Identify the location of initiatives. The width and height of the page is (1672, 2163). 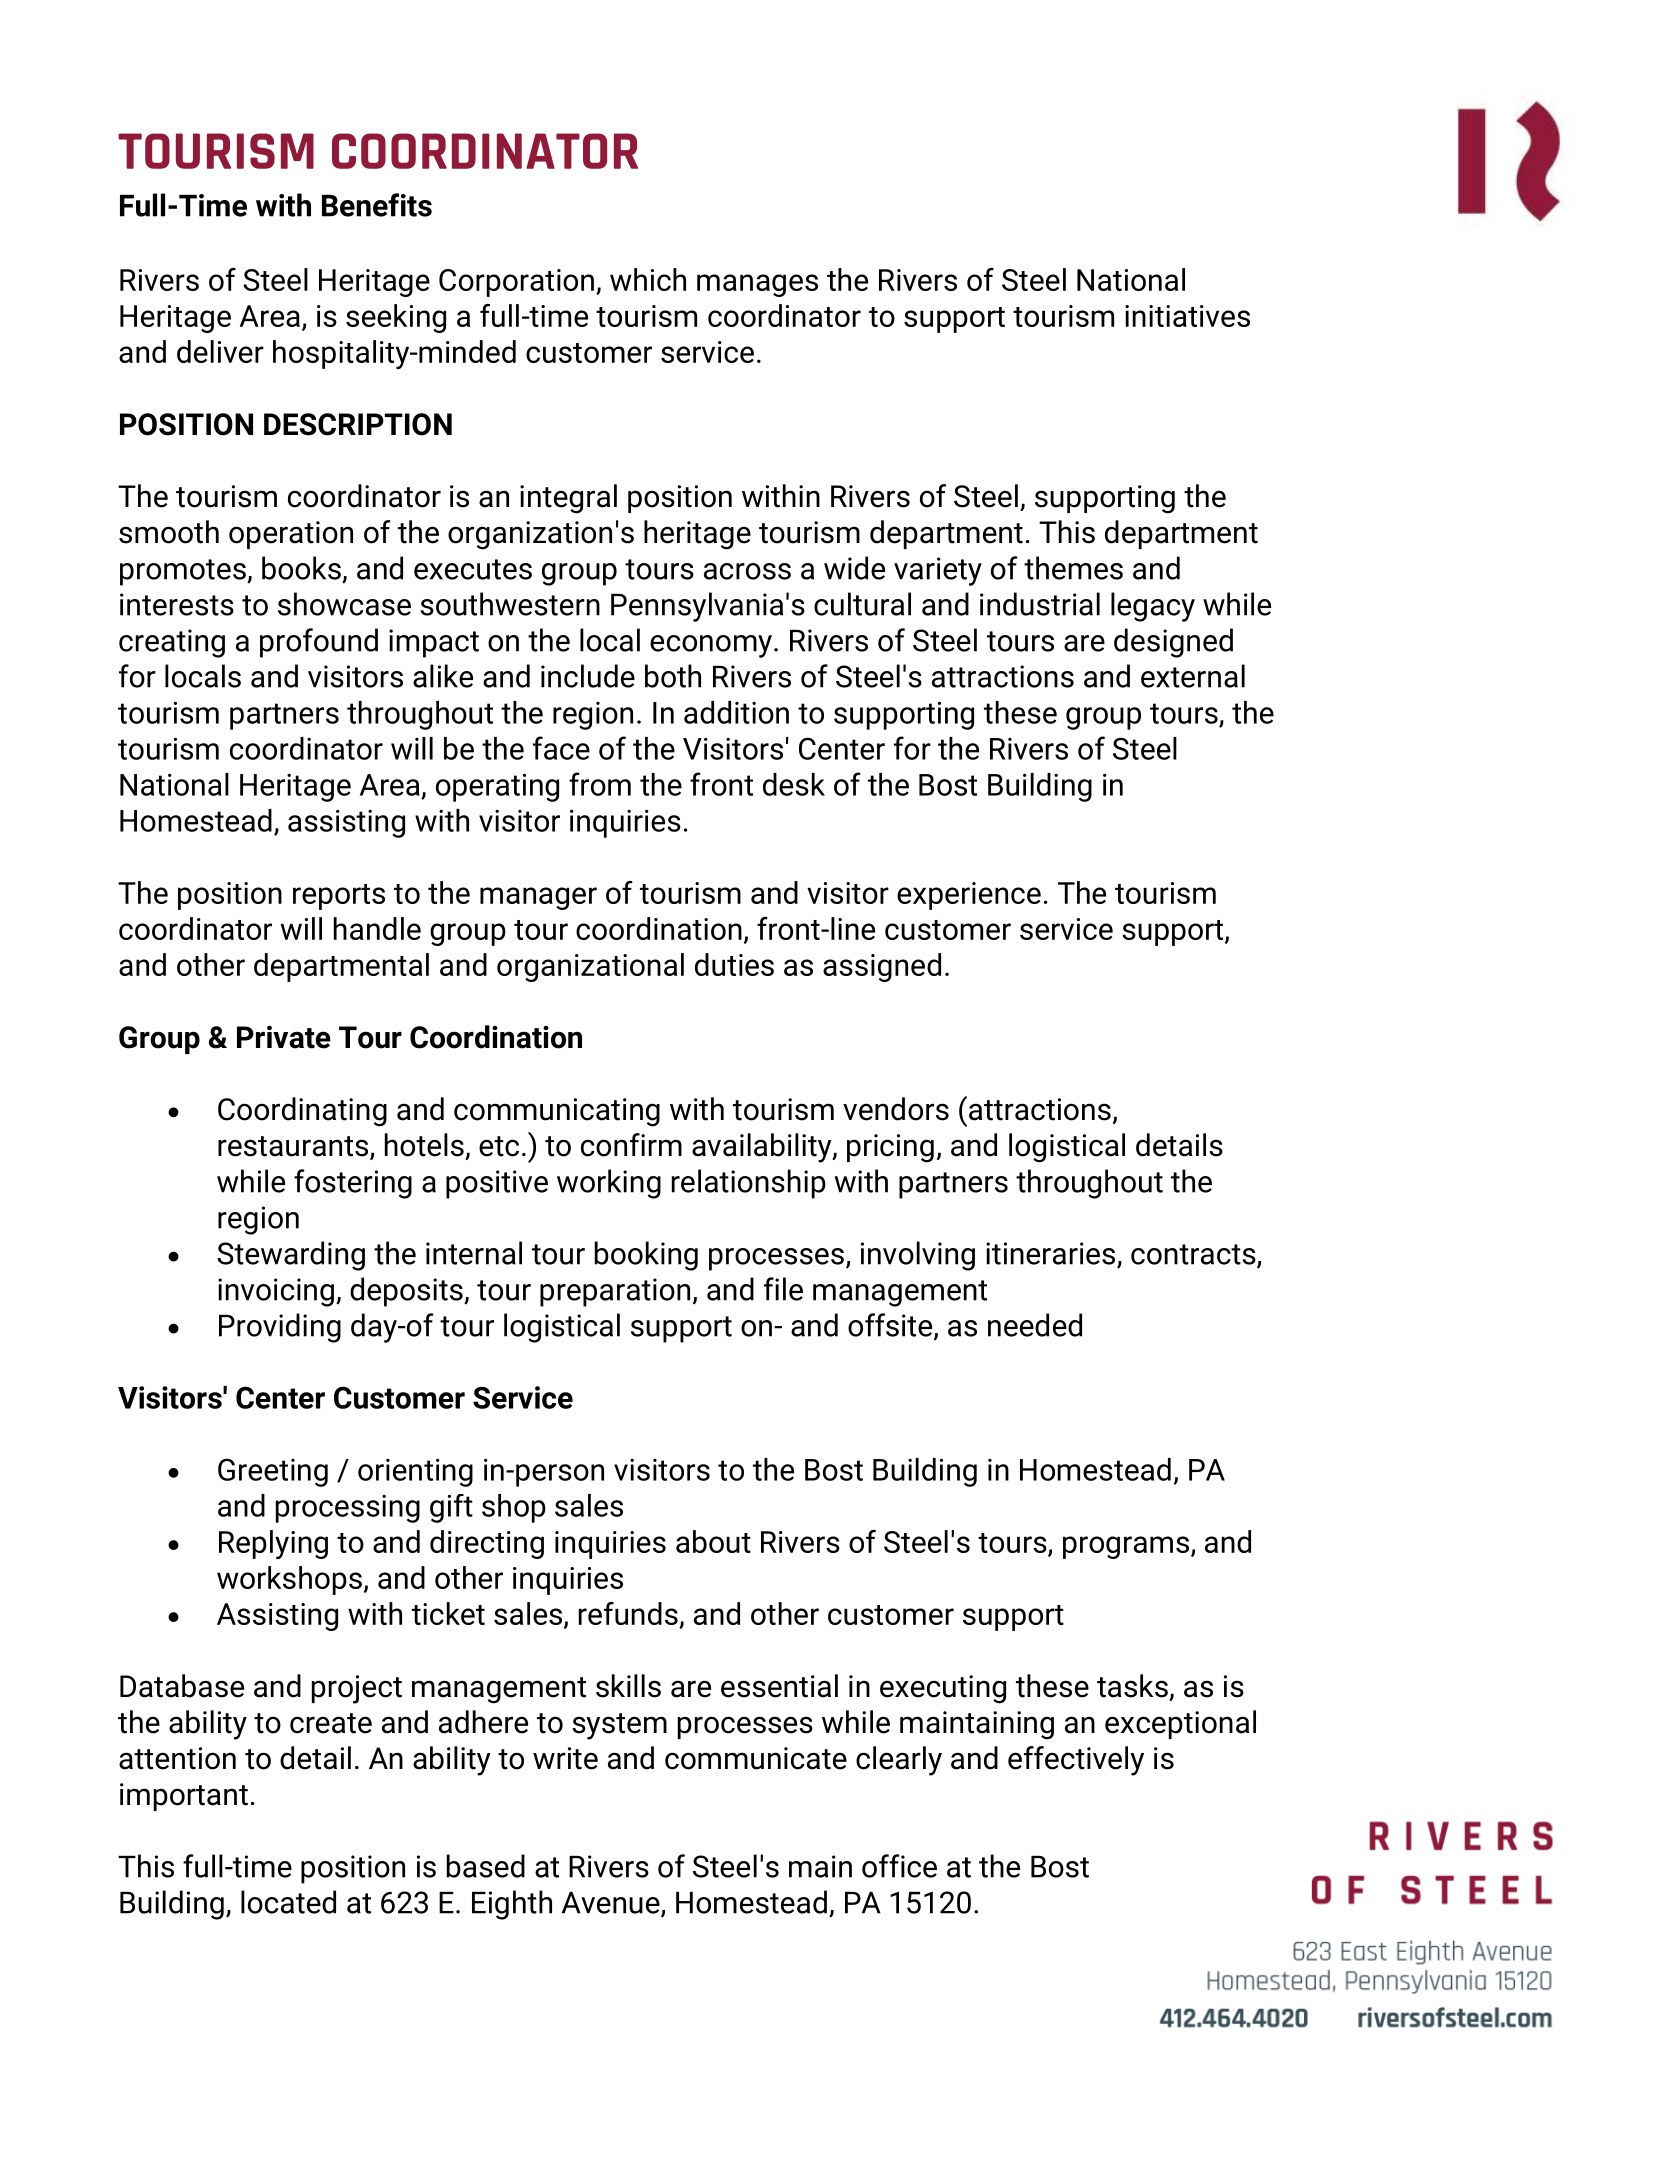
(1187, 316).
